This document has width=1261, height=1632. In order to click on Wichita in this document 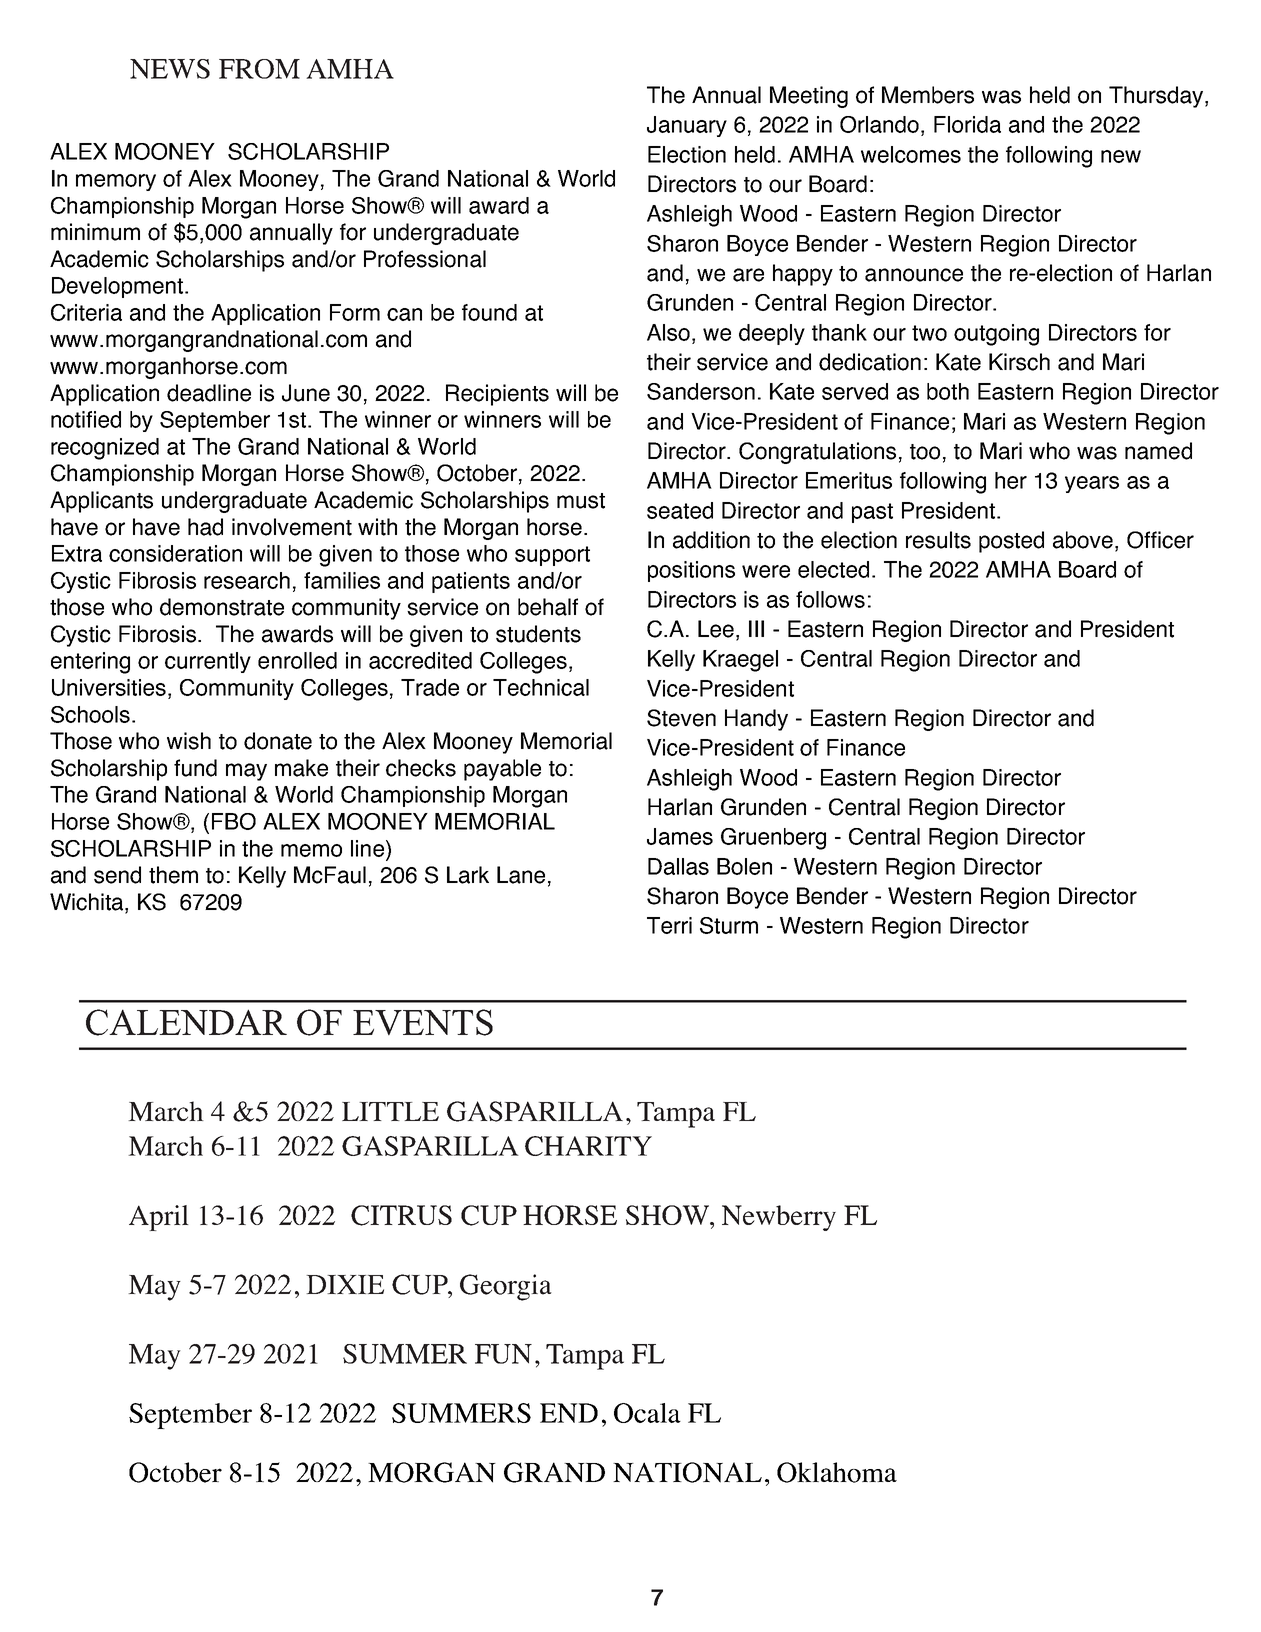, I will do `click(88, 903)`.
